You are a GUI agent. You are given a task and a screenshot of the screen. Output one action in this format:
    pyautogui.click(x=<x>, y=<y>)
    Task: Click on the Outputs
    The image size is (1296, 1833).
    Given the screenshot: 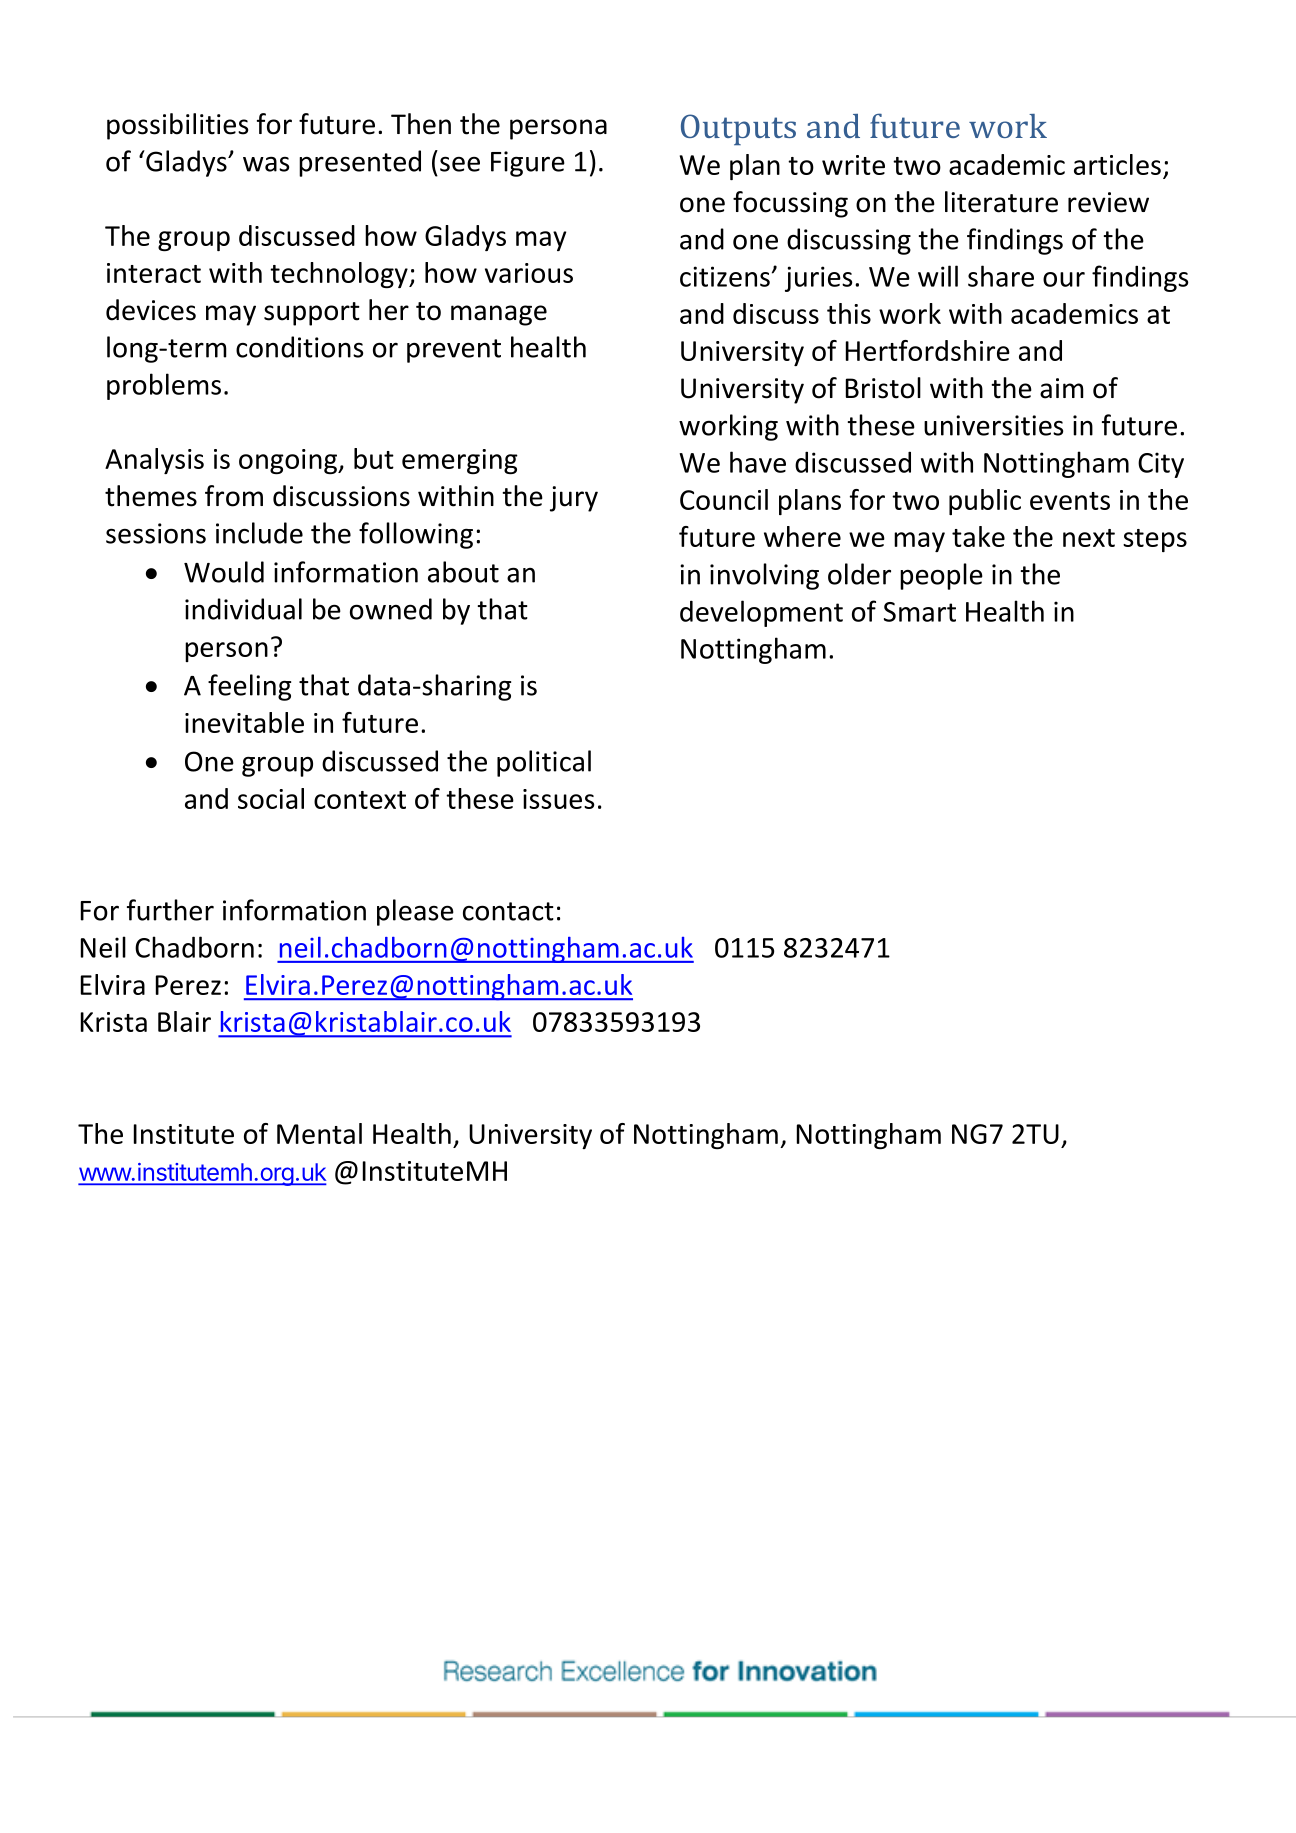 What is the action you would take?
    pyautogui.click(x=738, y=129)
